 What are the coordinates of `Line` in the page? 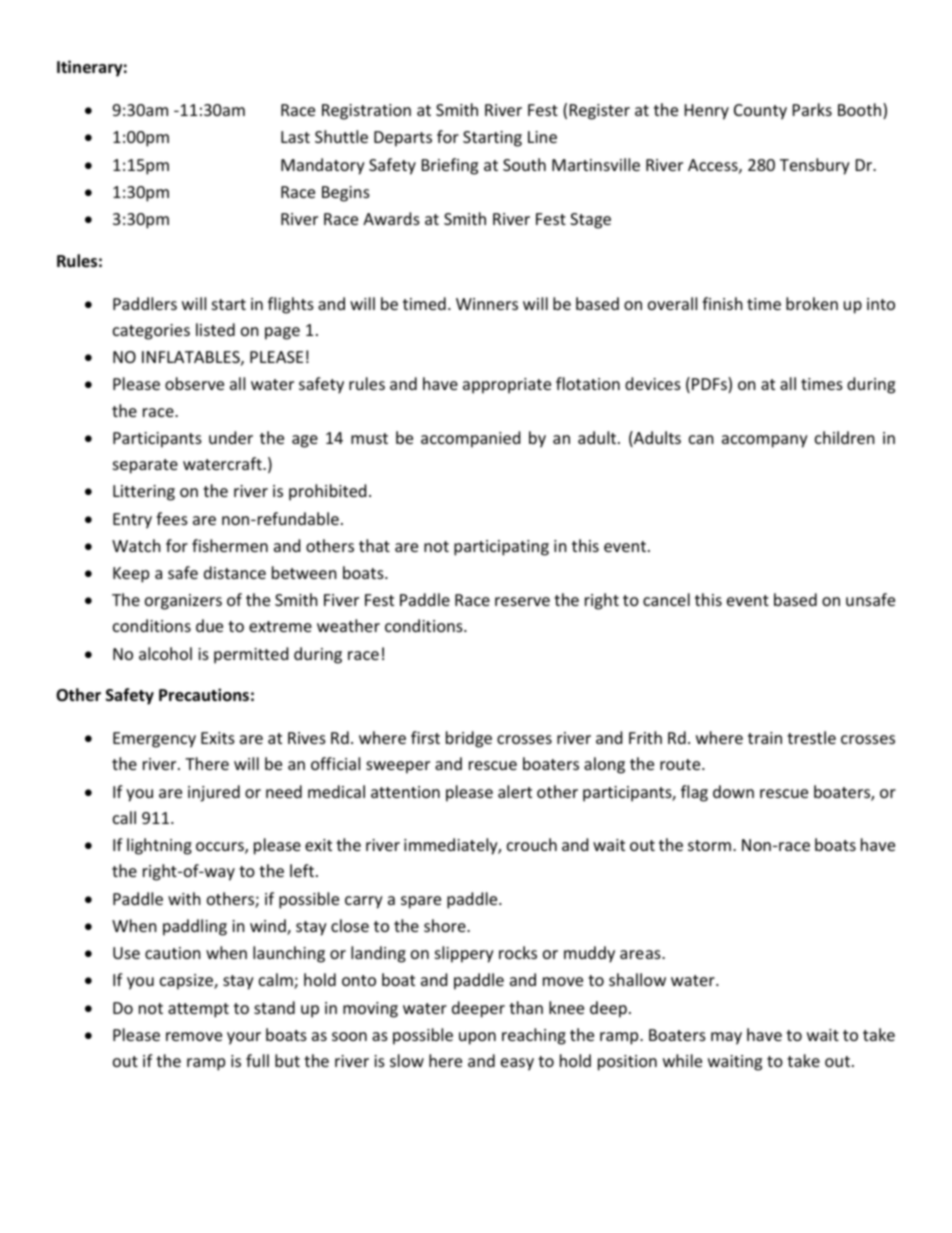 It's located at (542, 137).
